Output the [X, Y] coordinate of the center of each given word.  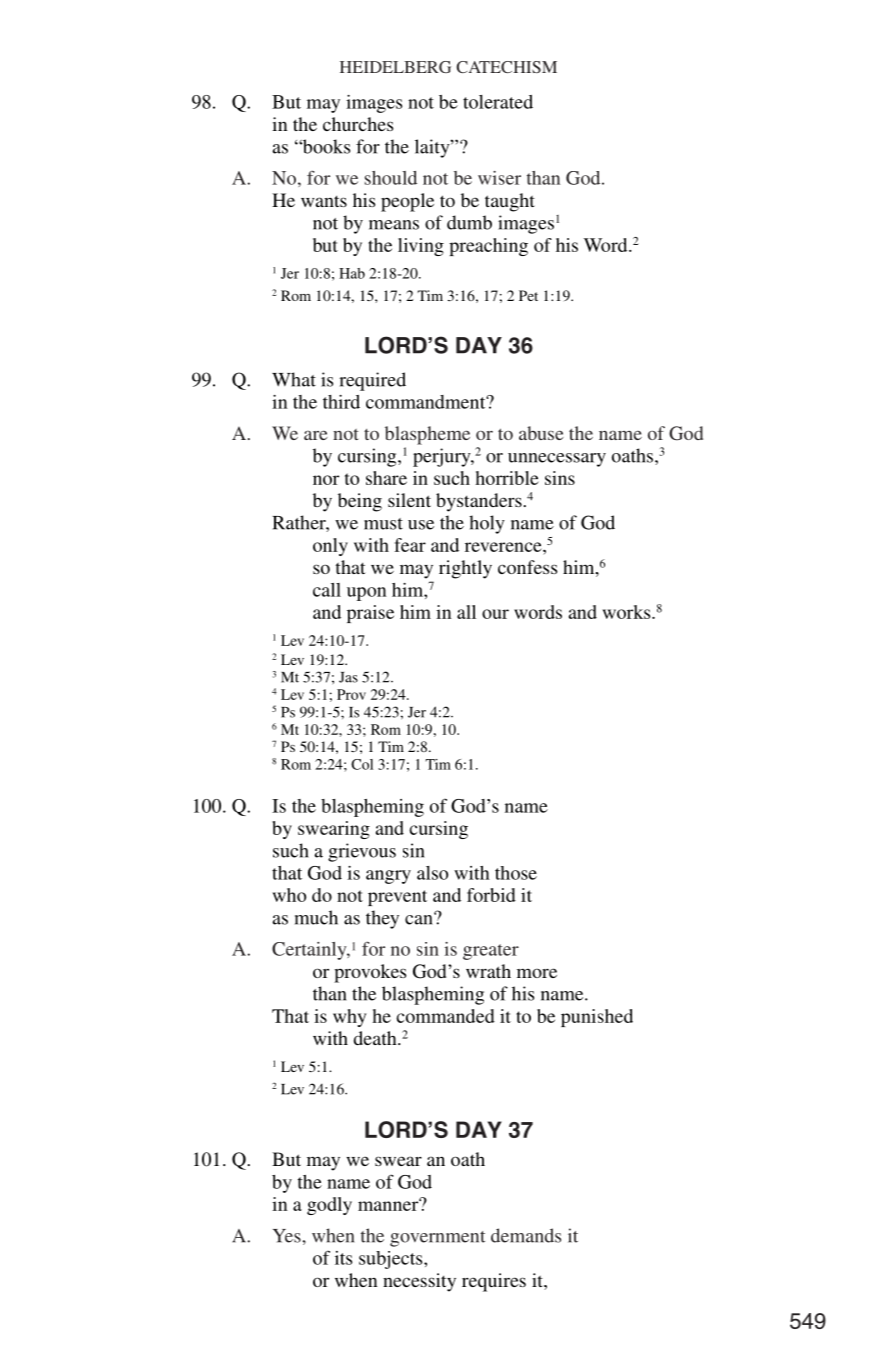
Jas [348, 677]
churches [358, 124]
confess [527, 567]
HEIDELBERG [395, 67]
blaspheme [427, 435]
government [437, 1239]
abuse [541, 433]
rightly [465, 569]
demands [526, 1235]
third [341, 402]
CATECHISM [507, 67]
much [316, 917]
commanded [445, 1016]
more [537, 973]
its [343, 1258]
